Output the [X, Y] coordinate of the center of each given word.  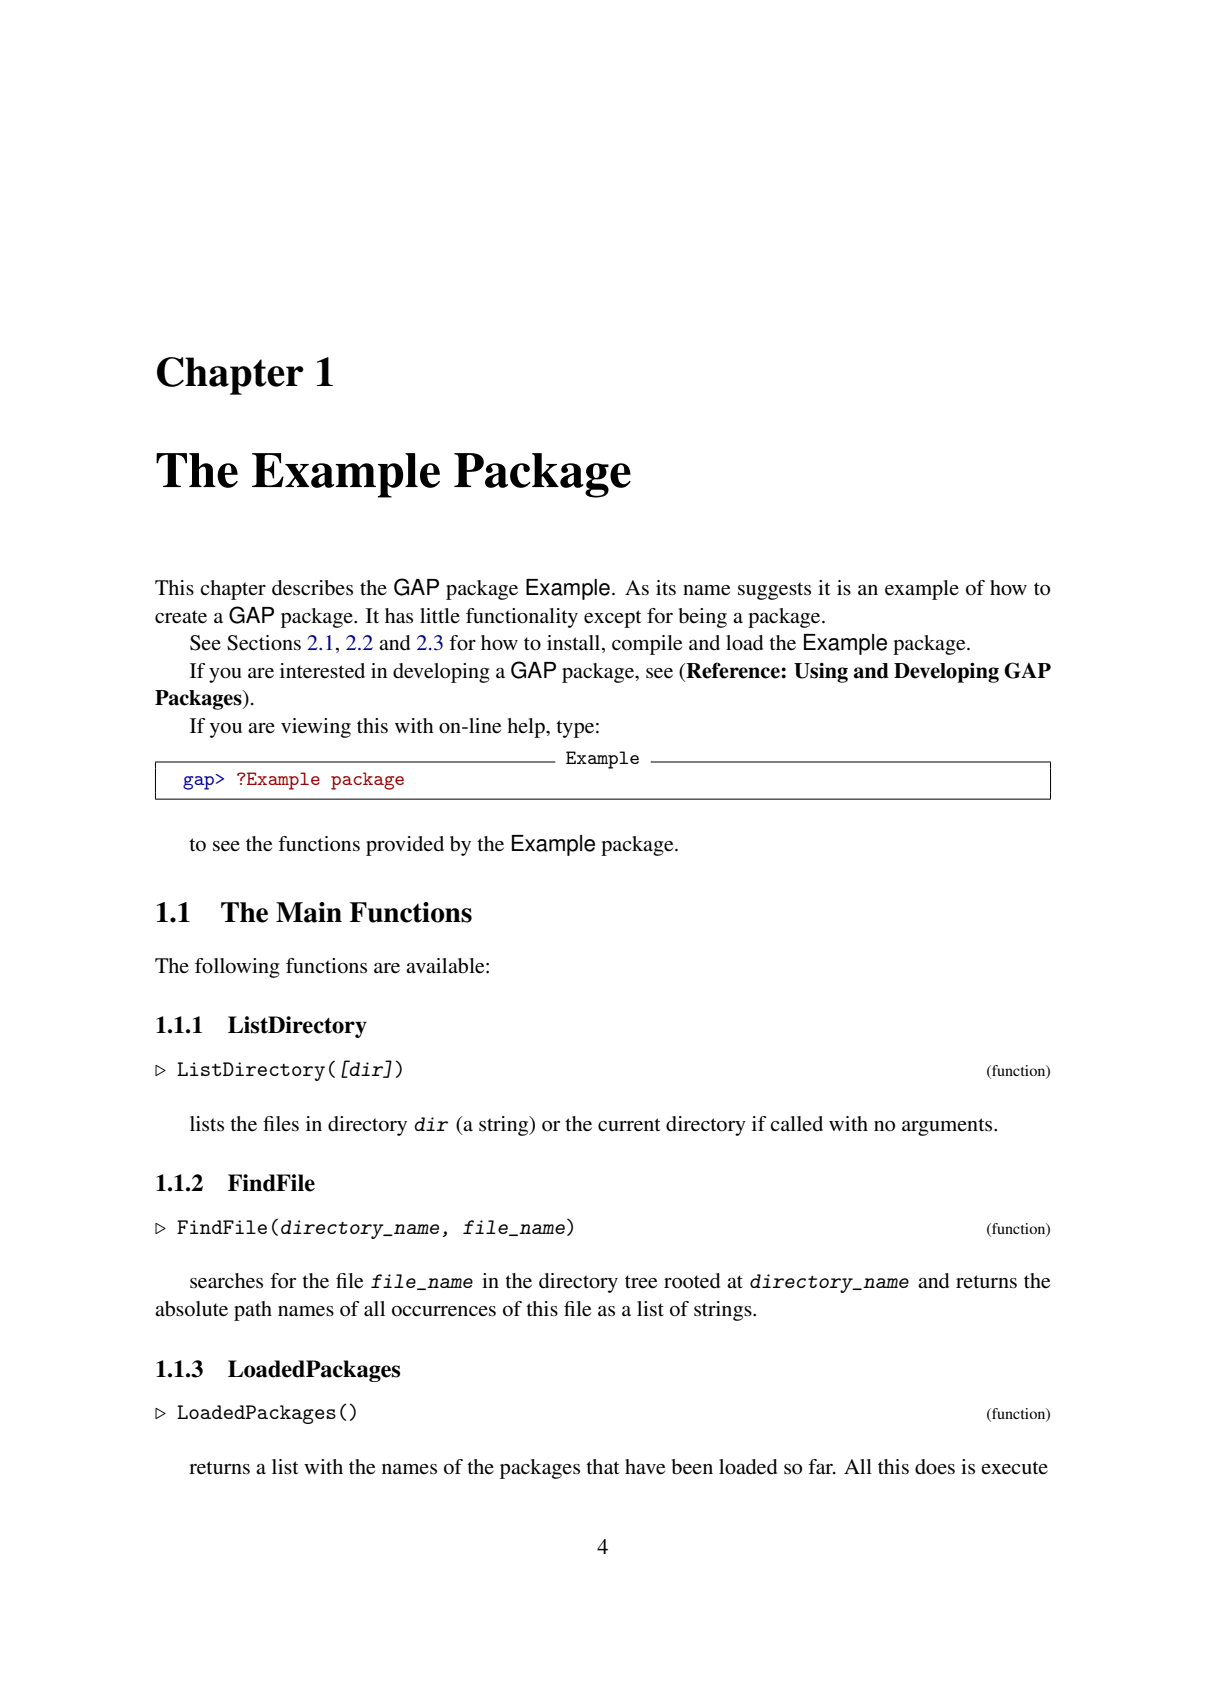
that [603, 1466]
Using [821, 672]
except [613, 619]
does [935, 1467]
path [253, 1311]
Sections [264, 643]
